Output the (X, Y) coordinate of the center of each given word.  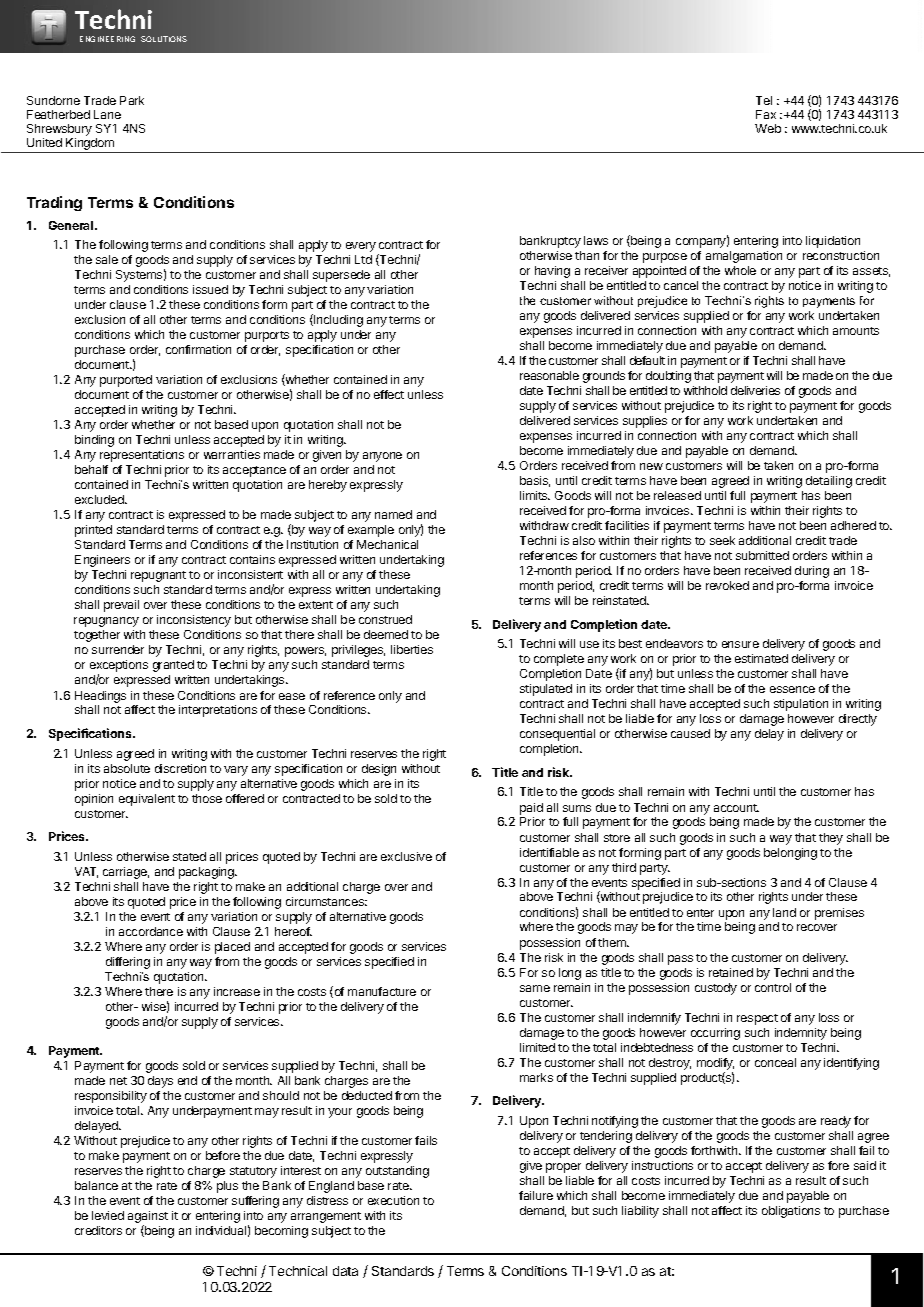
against (148, 1218)
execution (393, 1200)
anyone (382, 457)
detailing (829, 482)
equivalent (147, 800)
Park (132, 100)
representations (142, 456)
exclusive (406, 856)
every (361, 247)
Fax (766, 114)
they (831, 839)
